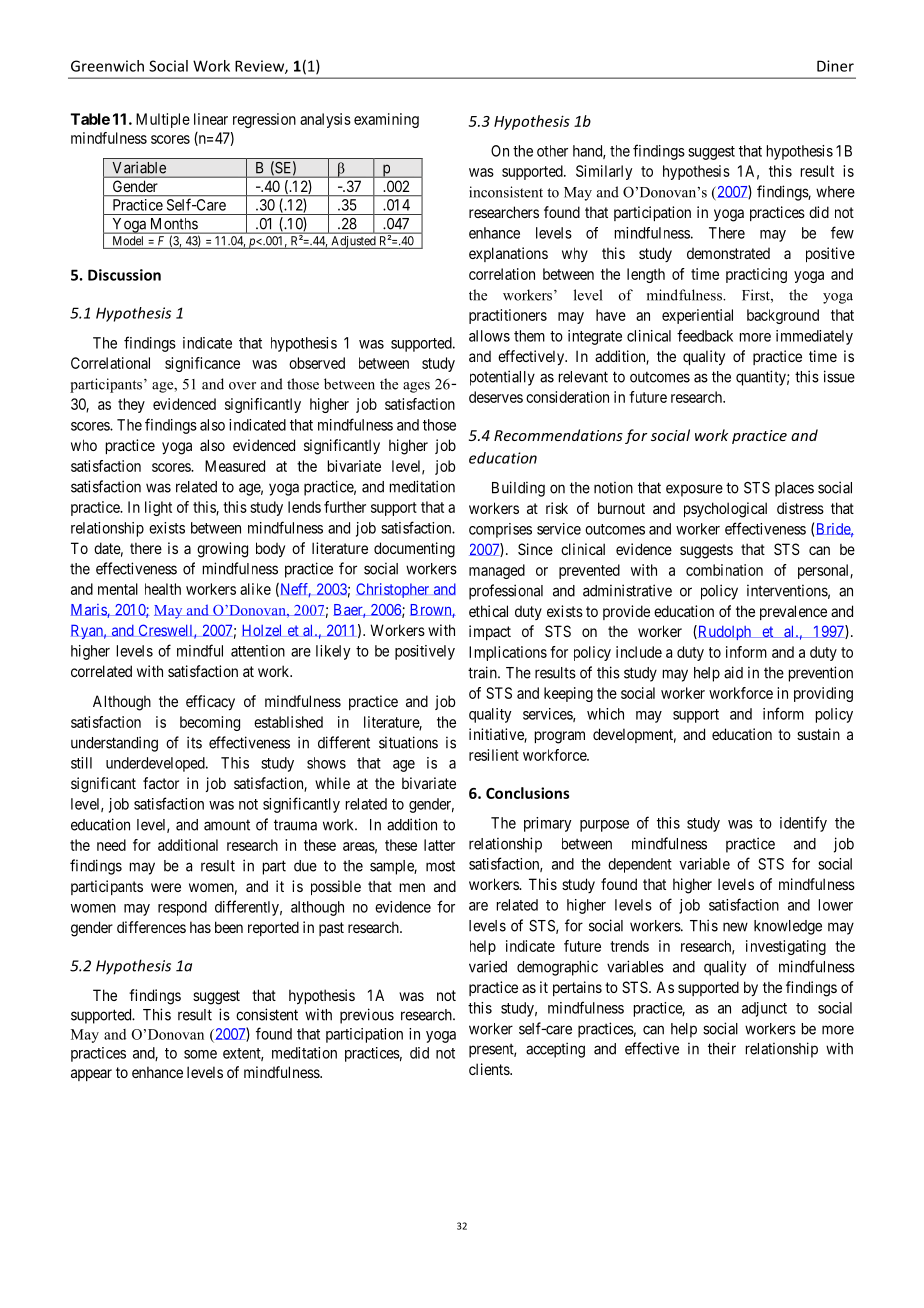 Image resolution: width=924 pixels, height=1308 pixels. I want to click on Building, so click(518, 489).
